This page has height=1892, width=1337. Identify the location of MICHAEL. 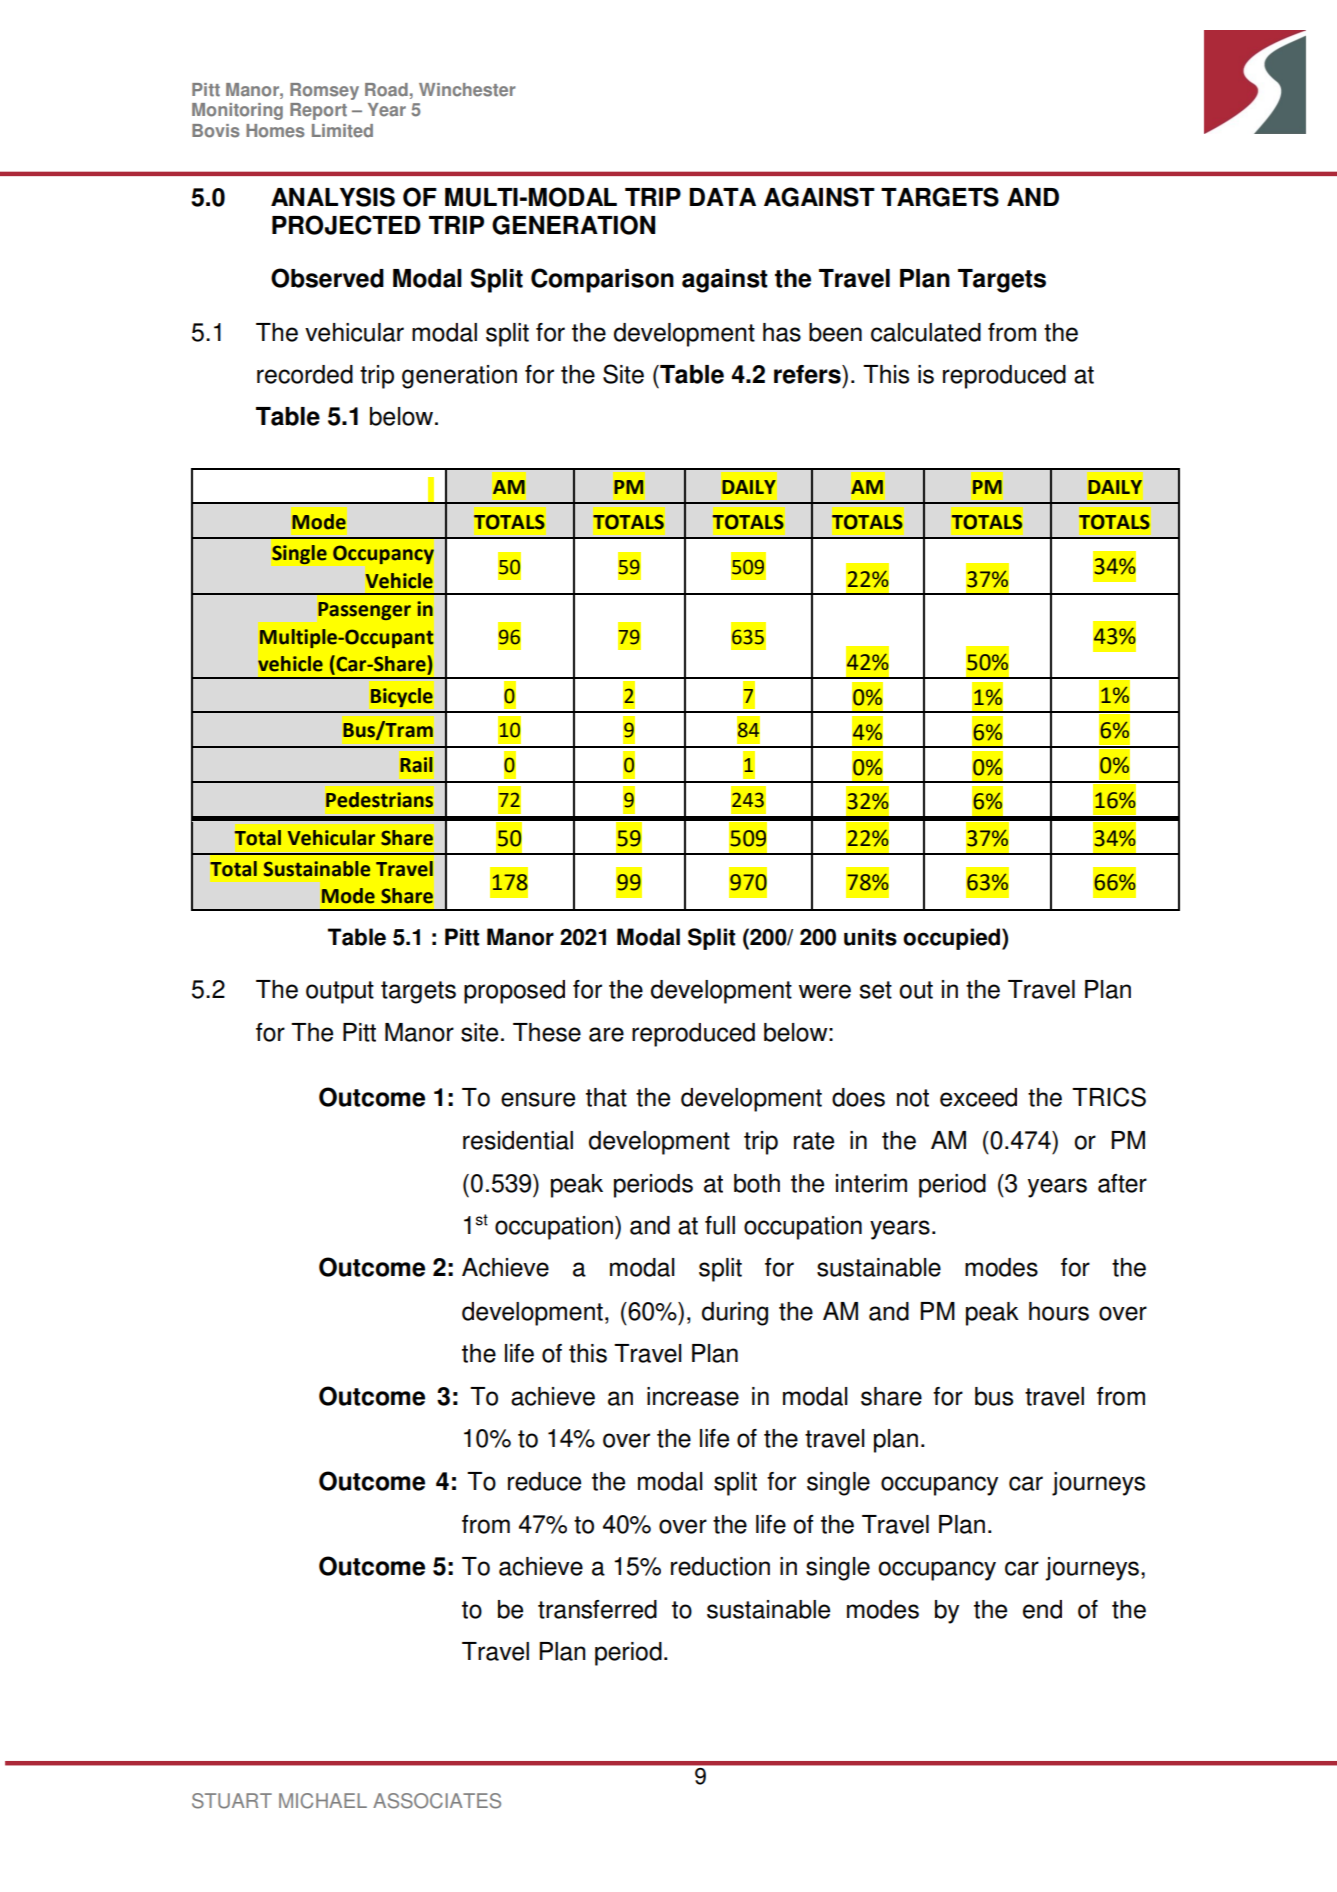
(323, 1801).
